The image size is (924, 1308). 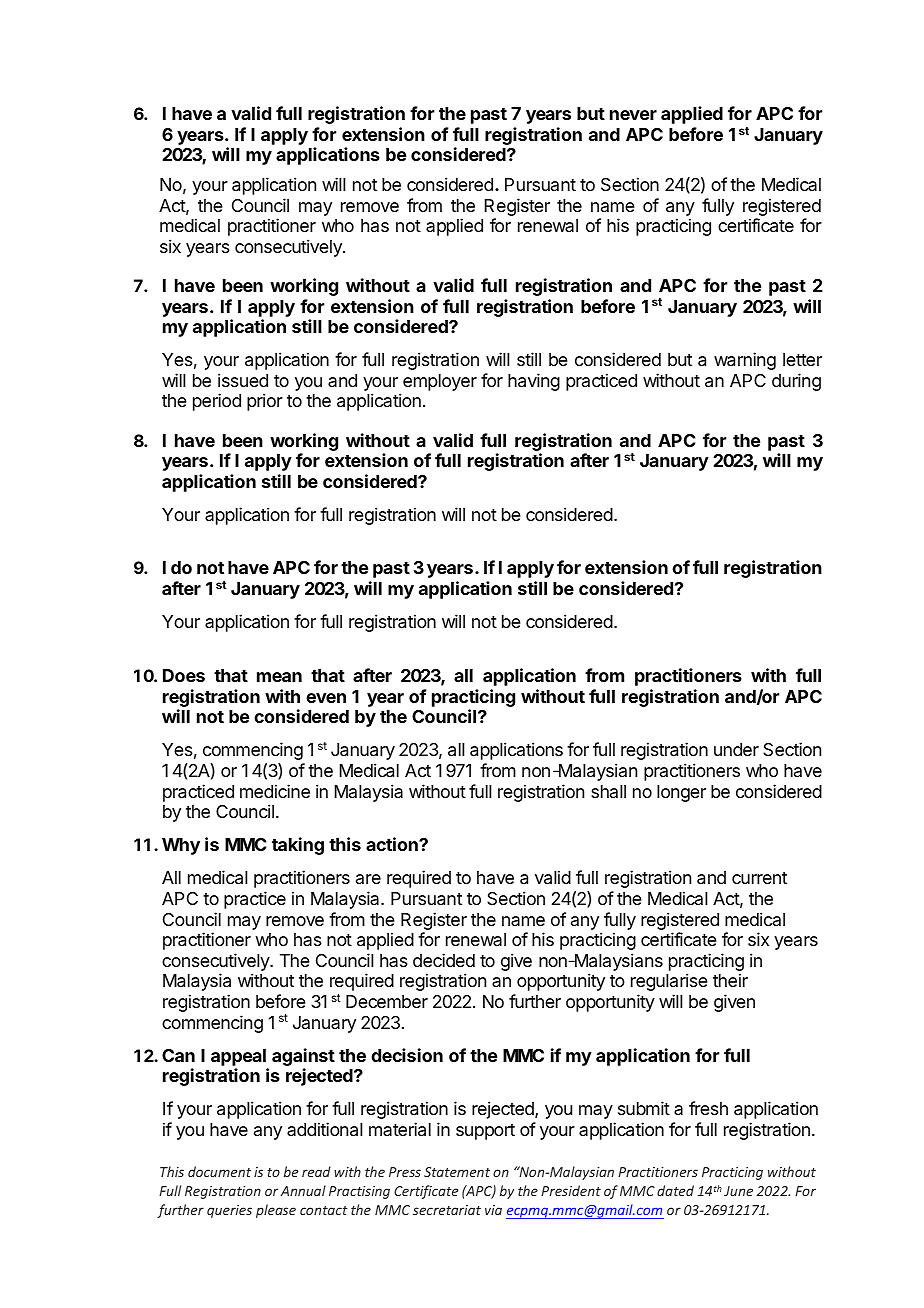 What do you see at coordinates (393, 844) in the document?
I see `action` at bounding box center [393, 844].
